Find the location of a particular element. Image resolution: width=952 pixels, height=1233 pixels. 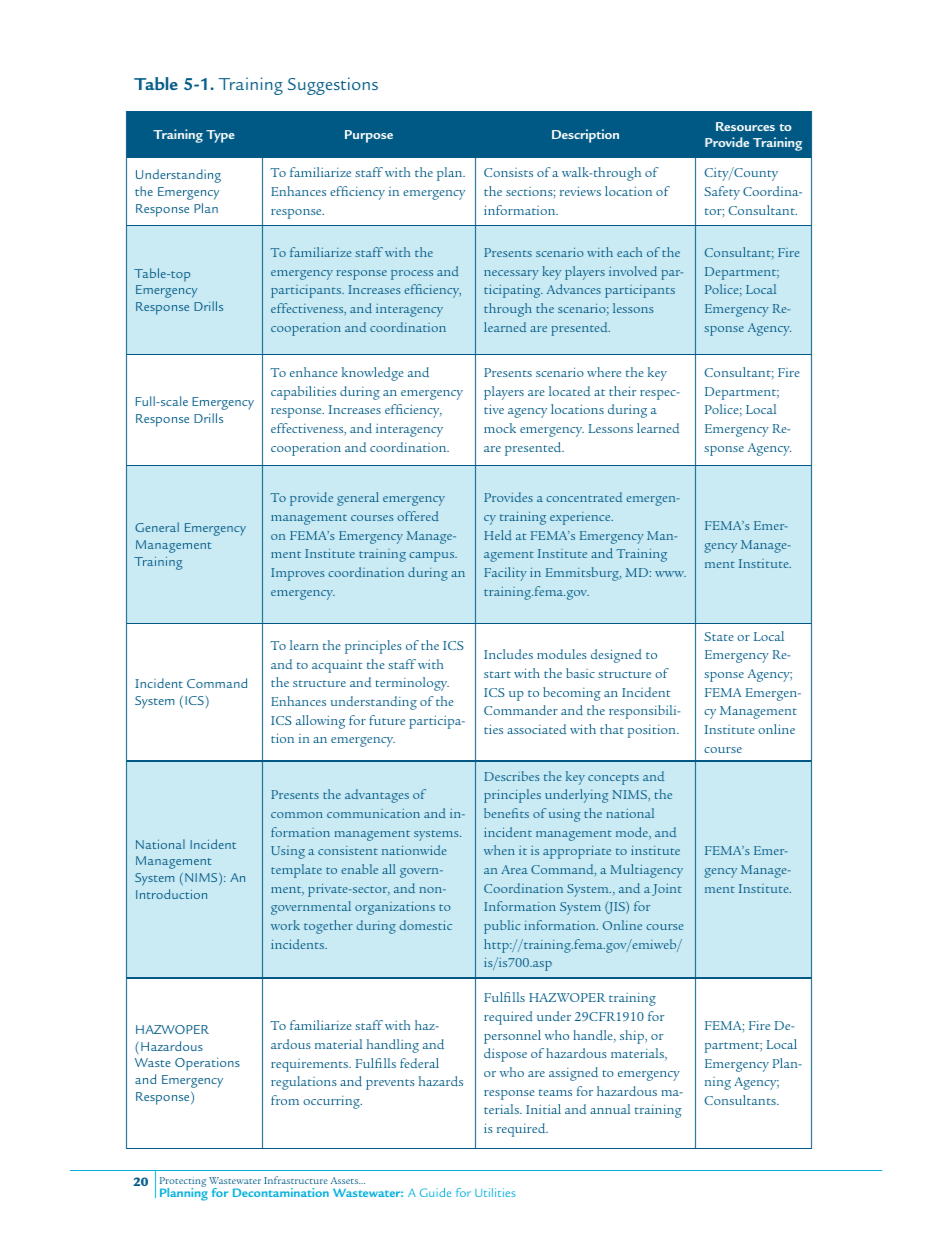

Protecting is located at coordinates (183, 1183).
